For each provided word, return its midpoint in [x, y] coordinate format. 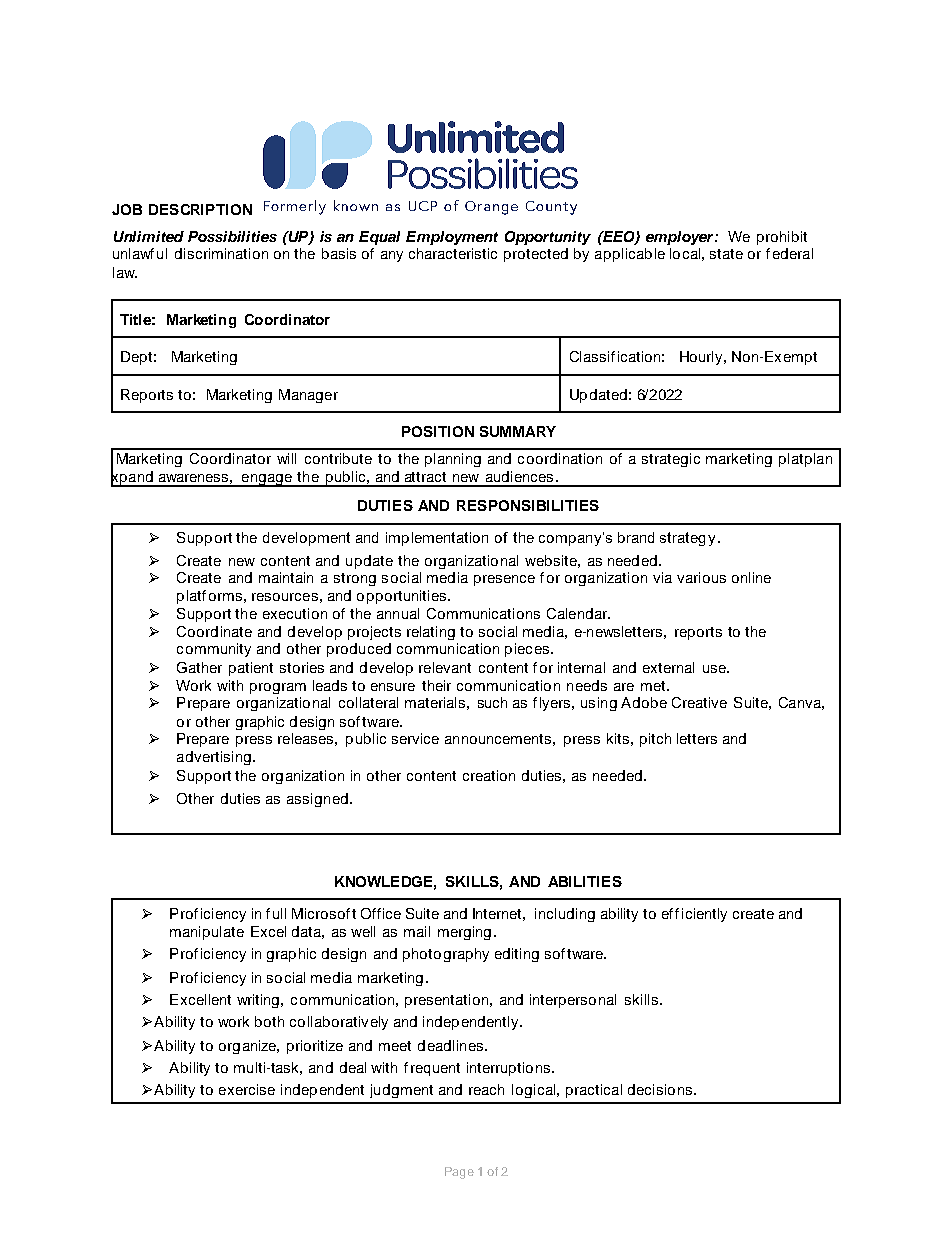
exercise [247, 1089]
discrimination [221, 253]
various [701, 577]
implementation [437, 539]
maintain [286, 577]
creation [489, 775]
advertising [214, 758]
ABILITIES [585, 881]
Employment [452, 238]
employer [681, 238]
